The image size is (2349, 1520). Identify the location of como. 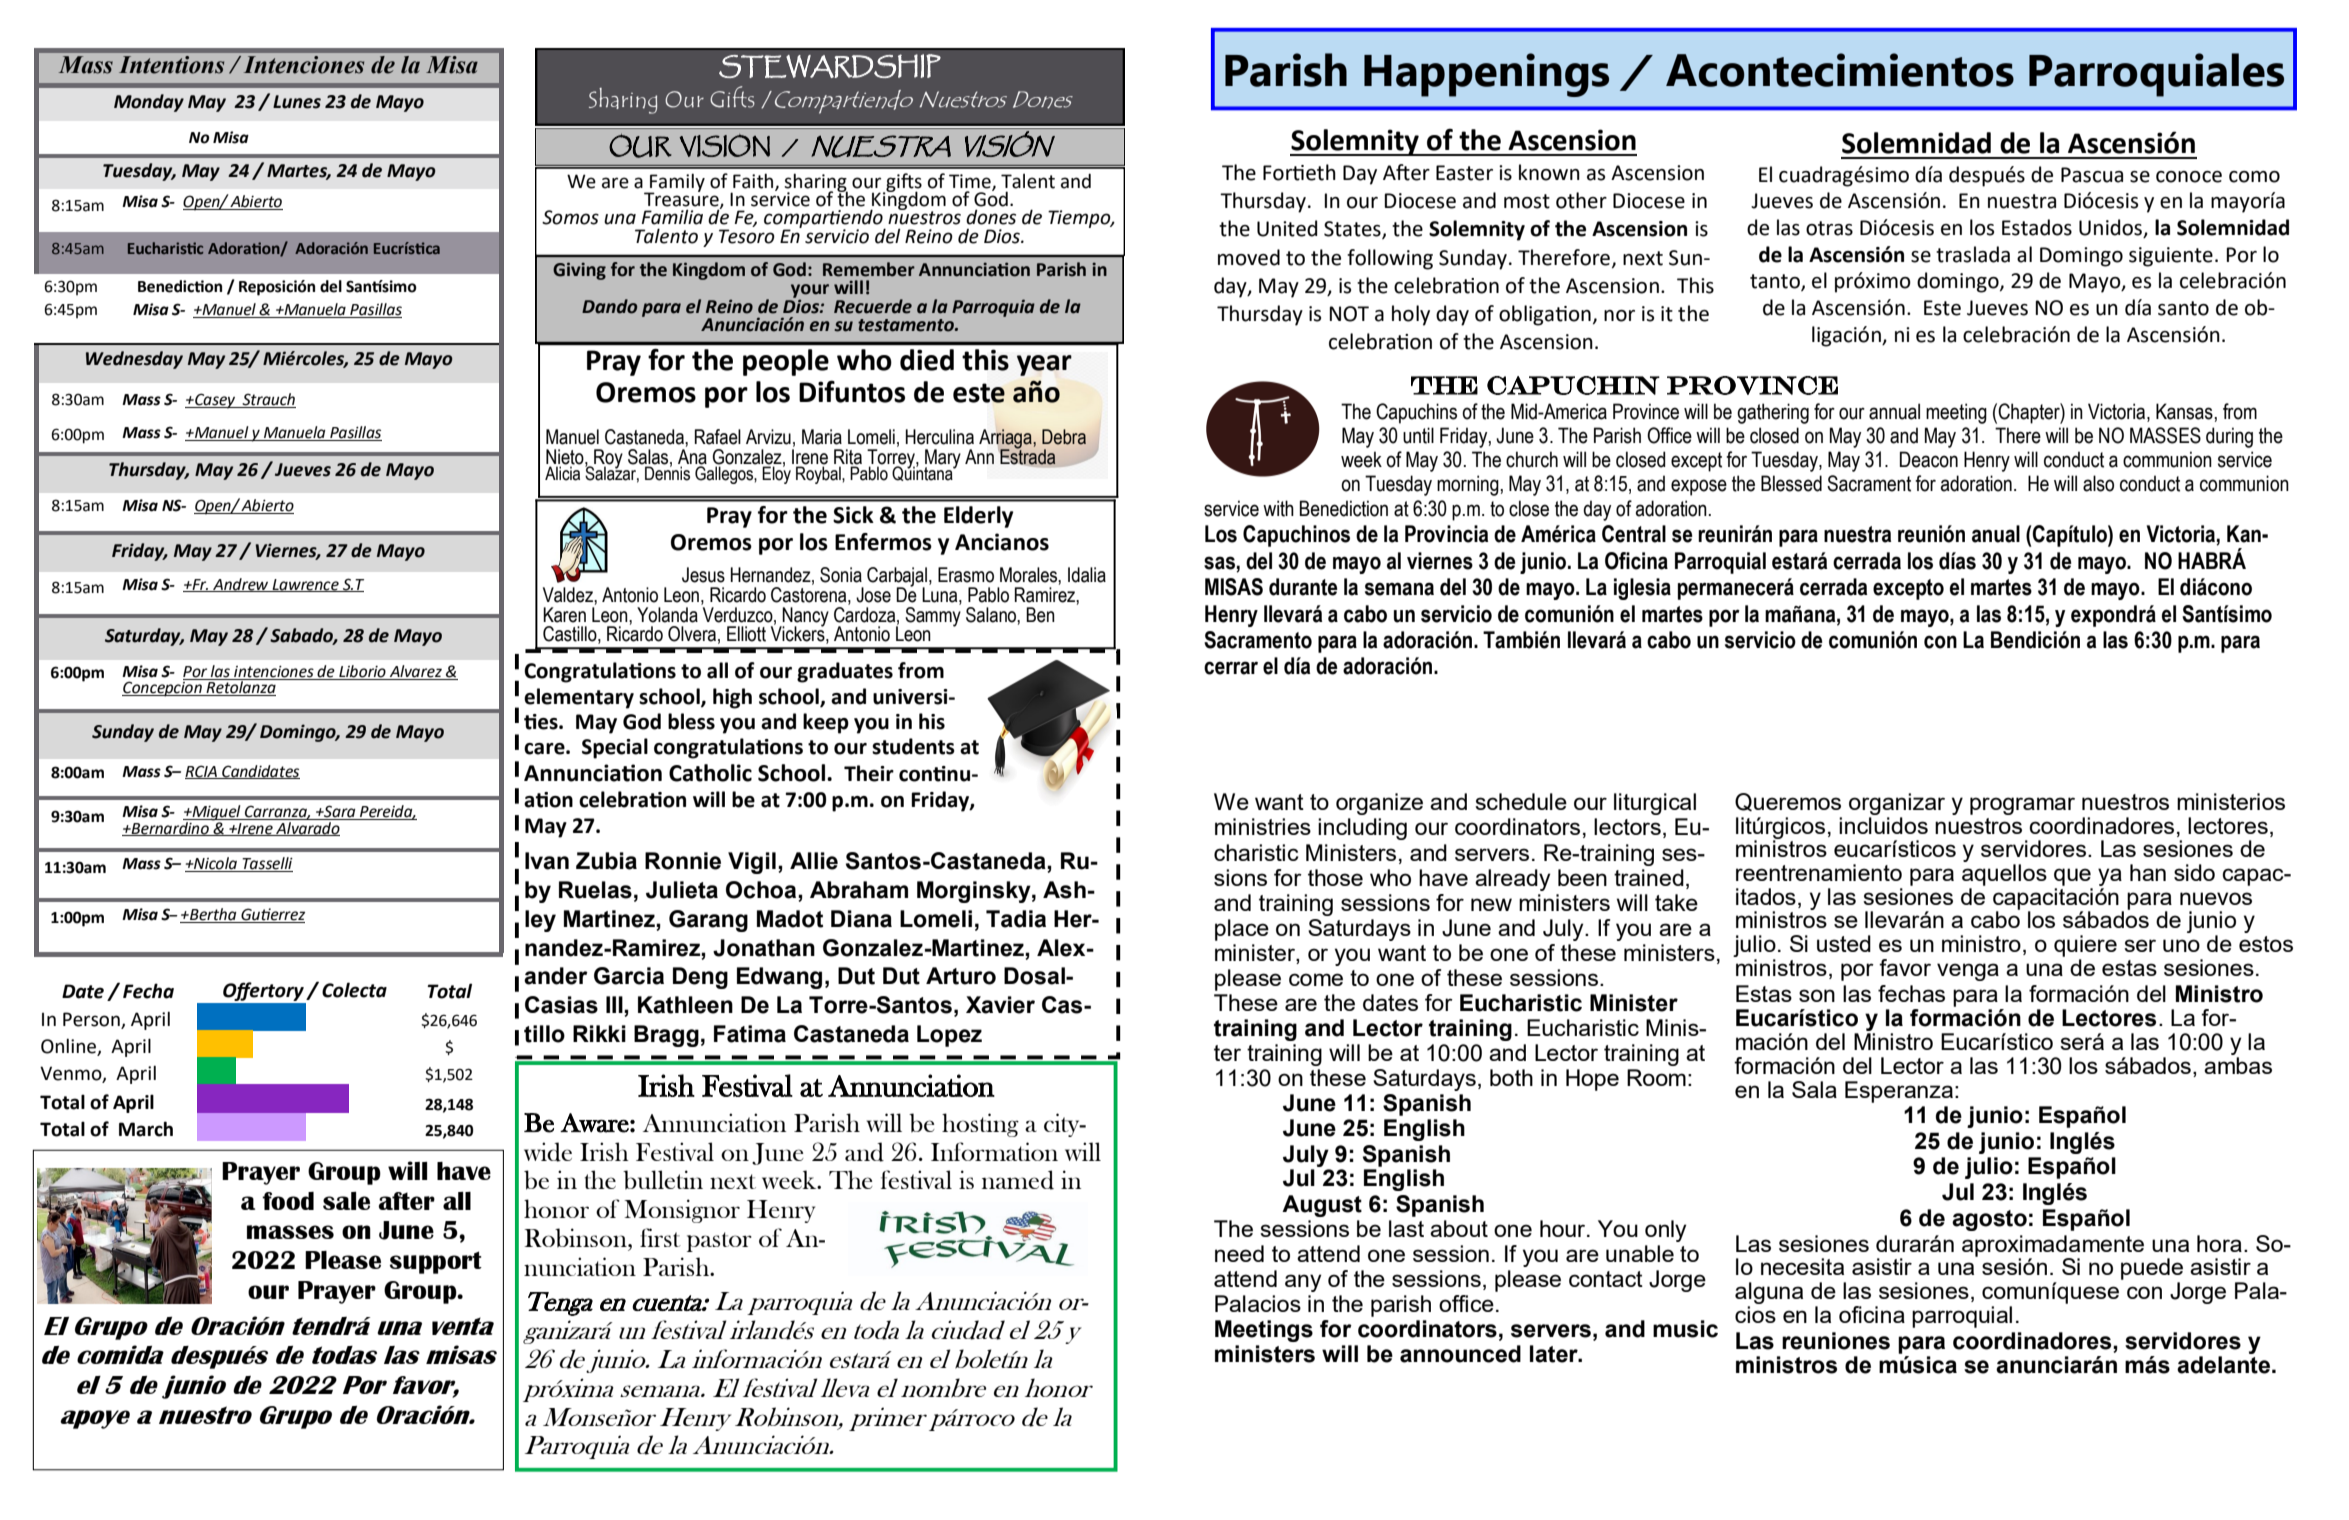
(2254, 177).
